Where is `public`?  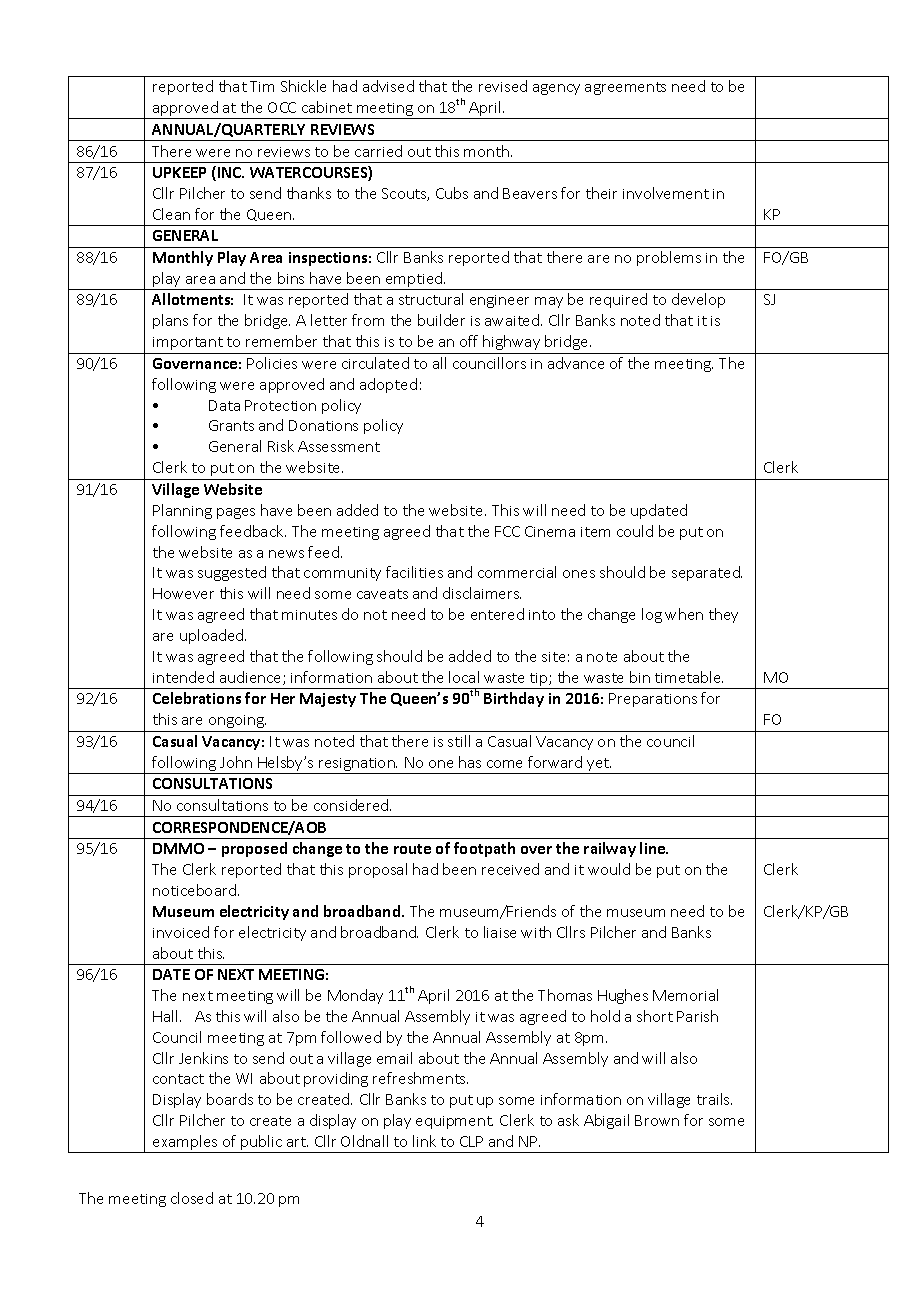 public is located at coordinates (261, 1144).
